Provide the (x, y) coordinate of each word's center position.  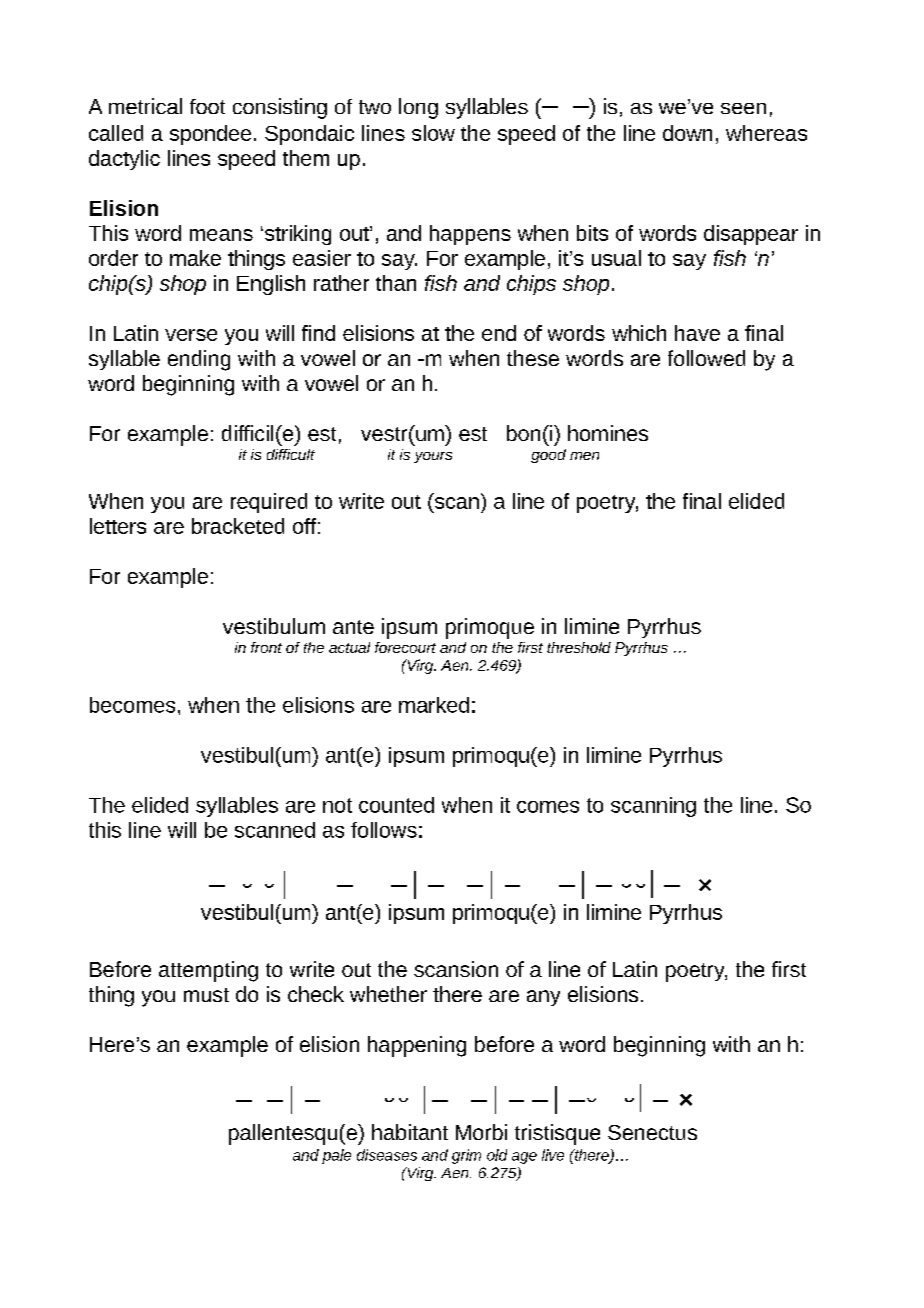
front (266, 647)
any (543, 998)
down (687, 133)
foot (207, 106)
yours (433, 457)
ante (353, 627)
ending (199, 360)
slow (433, 133)
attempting (208, 971)
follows (384, 830)
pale (336, 1156)
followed (706, 358)
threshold (579, 647)
